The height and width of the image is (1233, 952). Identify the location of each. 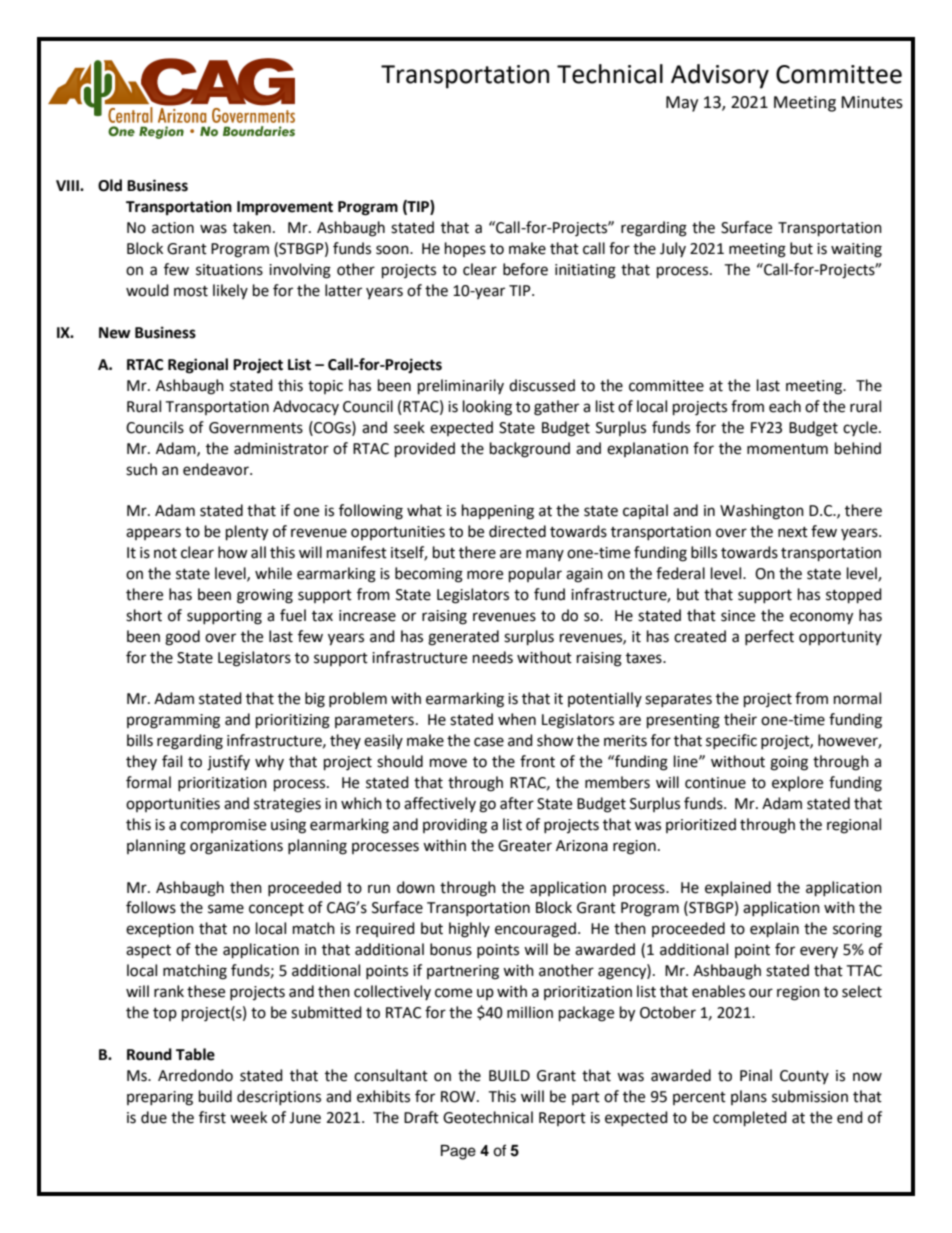
(785, 406).
